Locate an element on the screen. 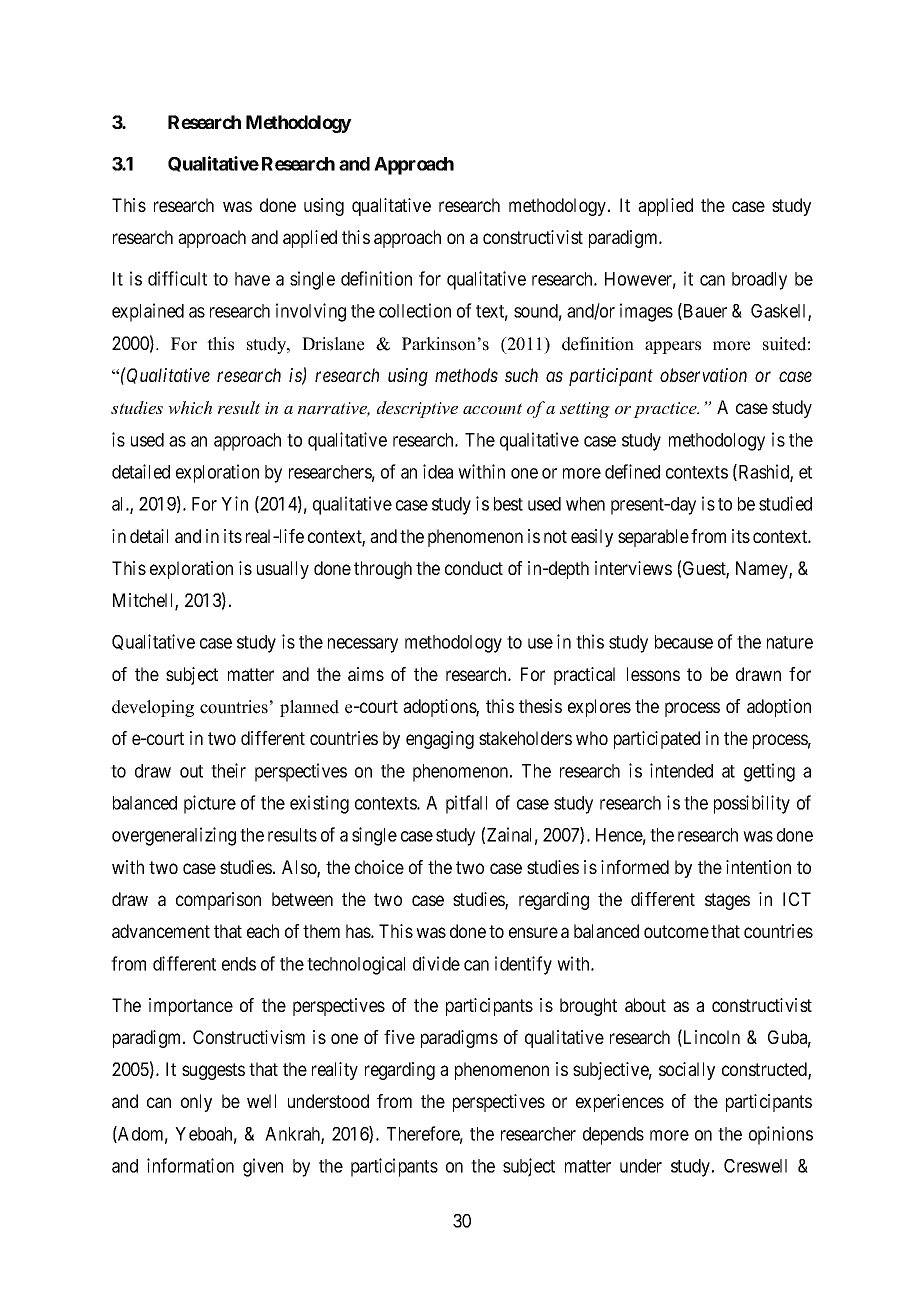  collection is located at coordinates (415, 310).
